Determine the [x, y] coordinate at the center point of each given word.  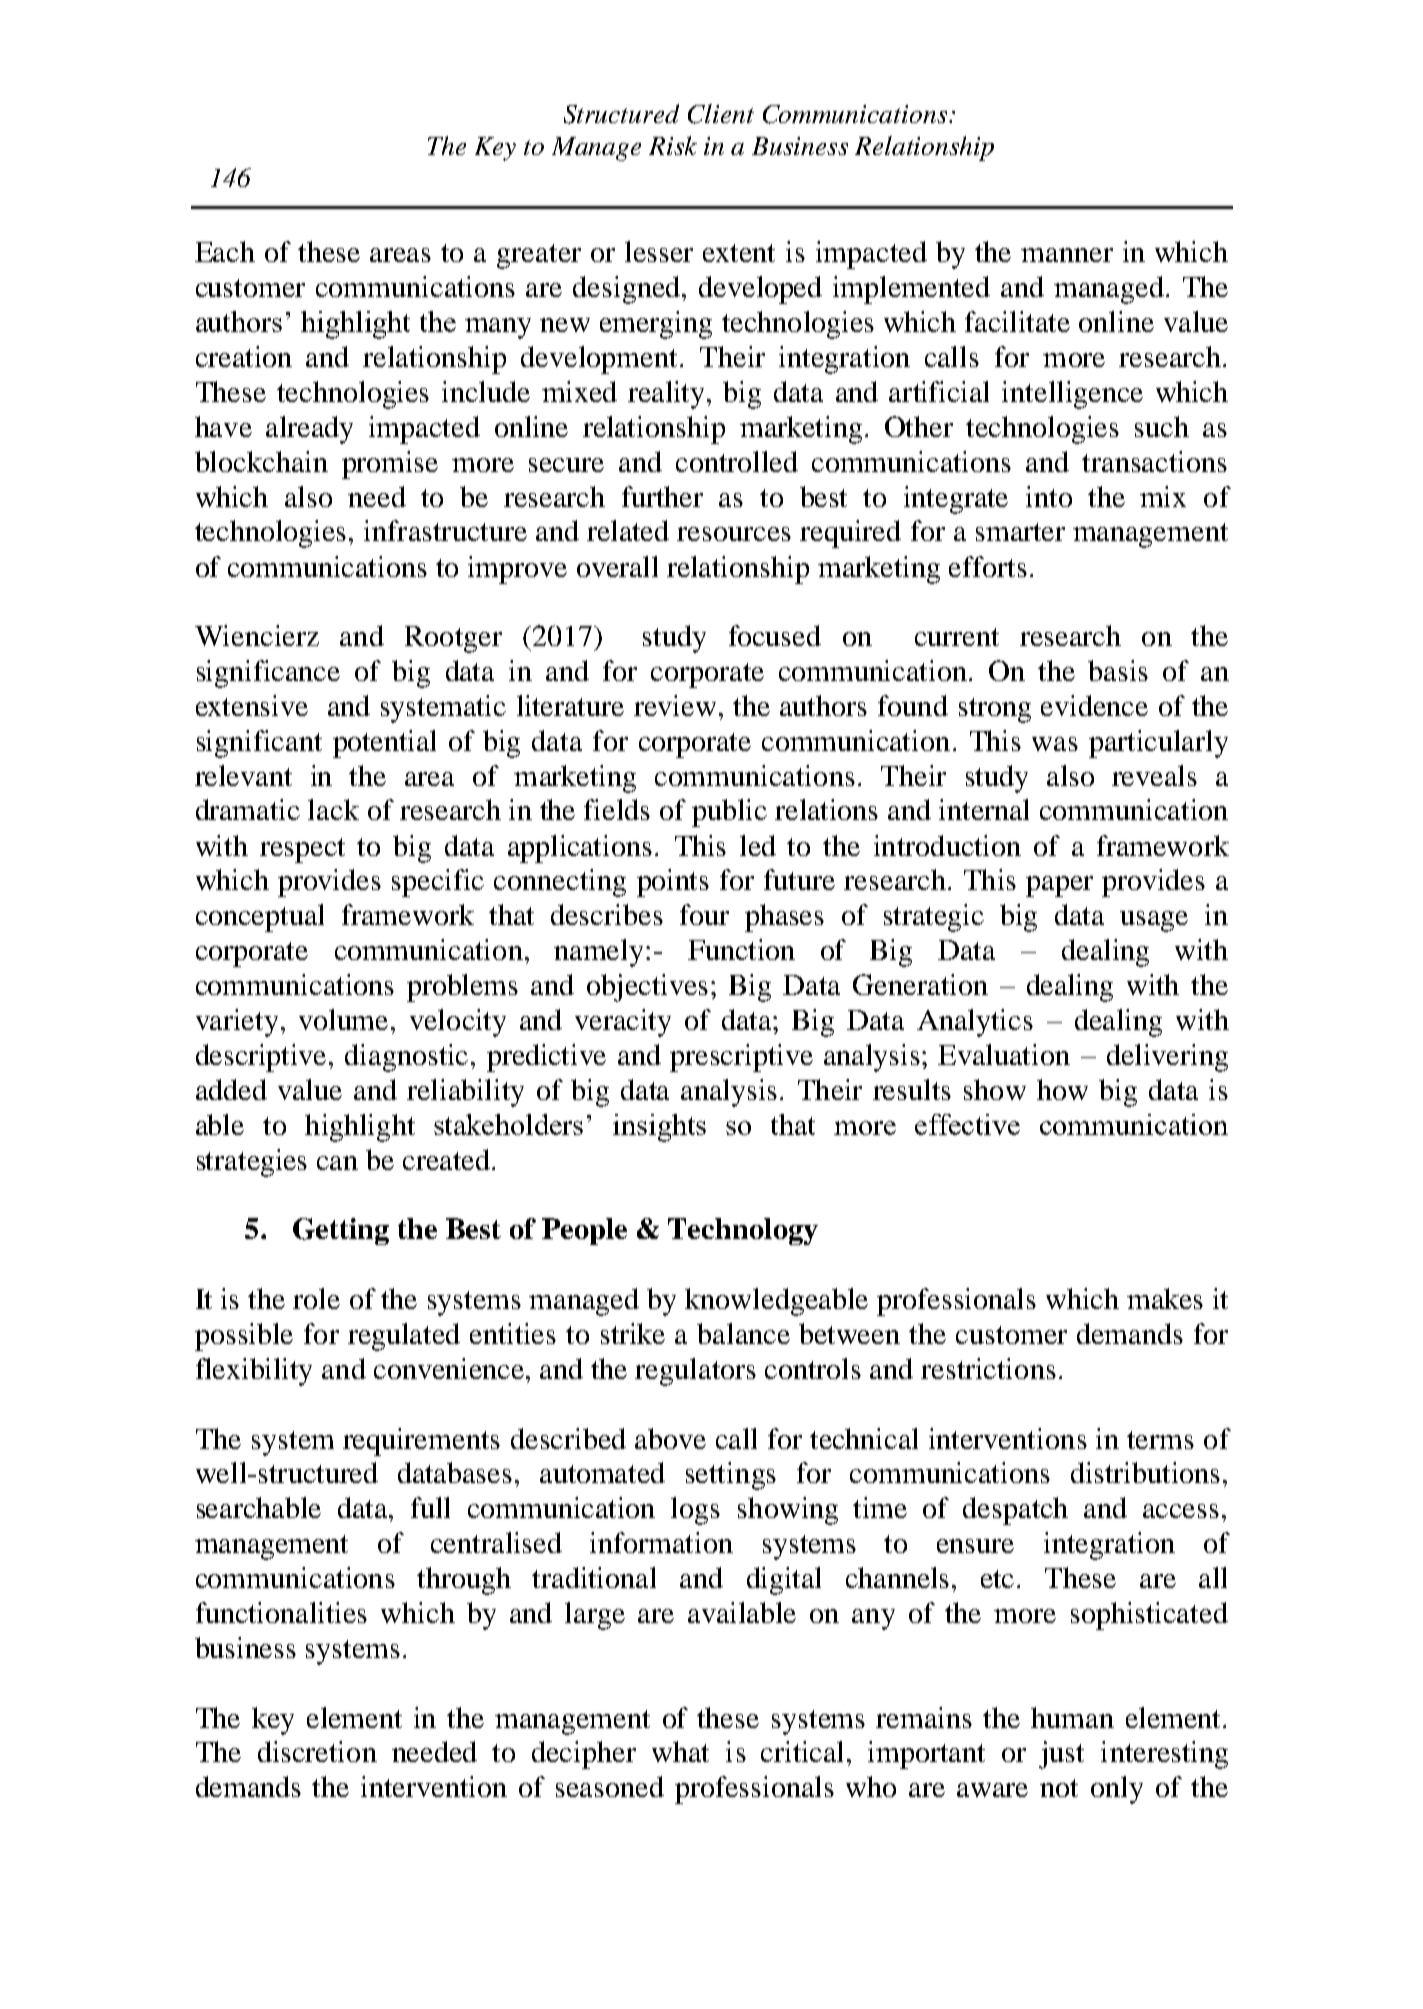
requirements [421, 1442]
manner [1067, 255]
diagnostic [406, 1058]
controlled [737, 461]
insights [659, 1128]
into [1049, 496]
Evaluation [1004, 1054]
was [1055, 744]
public [729, 813]
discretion [317, 1751]
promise [390, 465]
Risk [673, 145]
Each [225, 251]
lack [333, 809]
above [670, 1438]
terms [1160, 1440]
